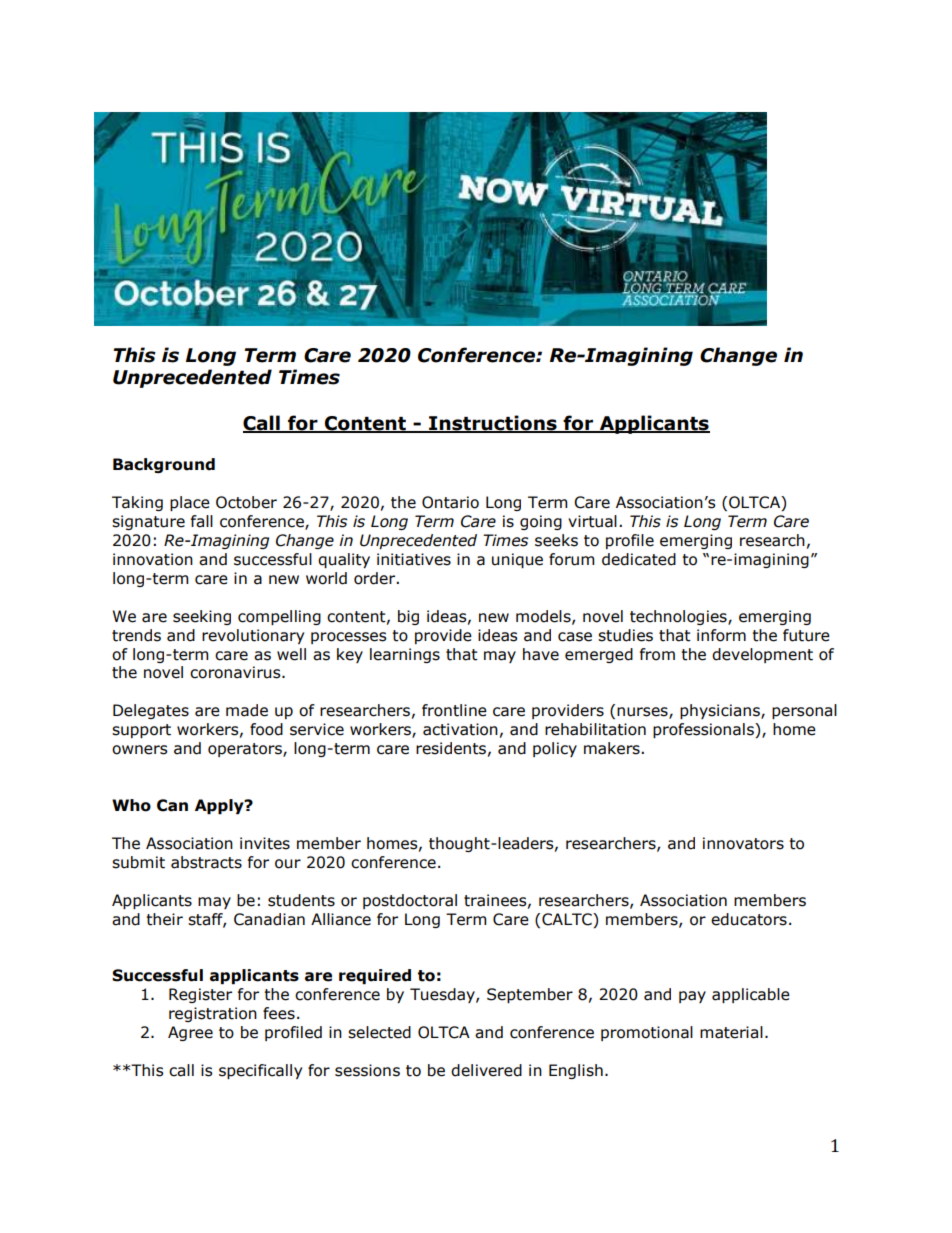  Describe the element at coordinates (246, 750) in the page. I see `operators` at that location.
